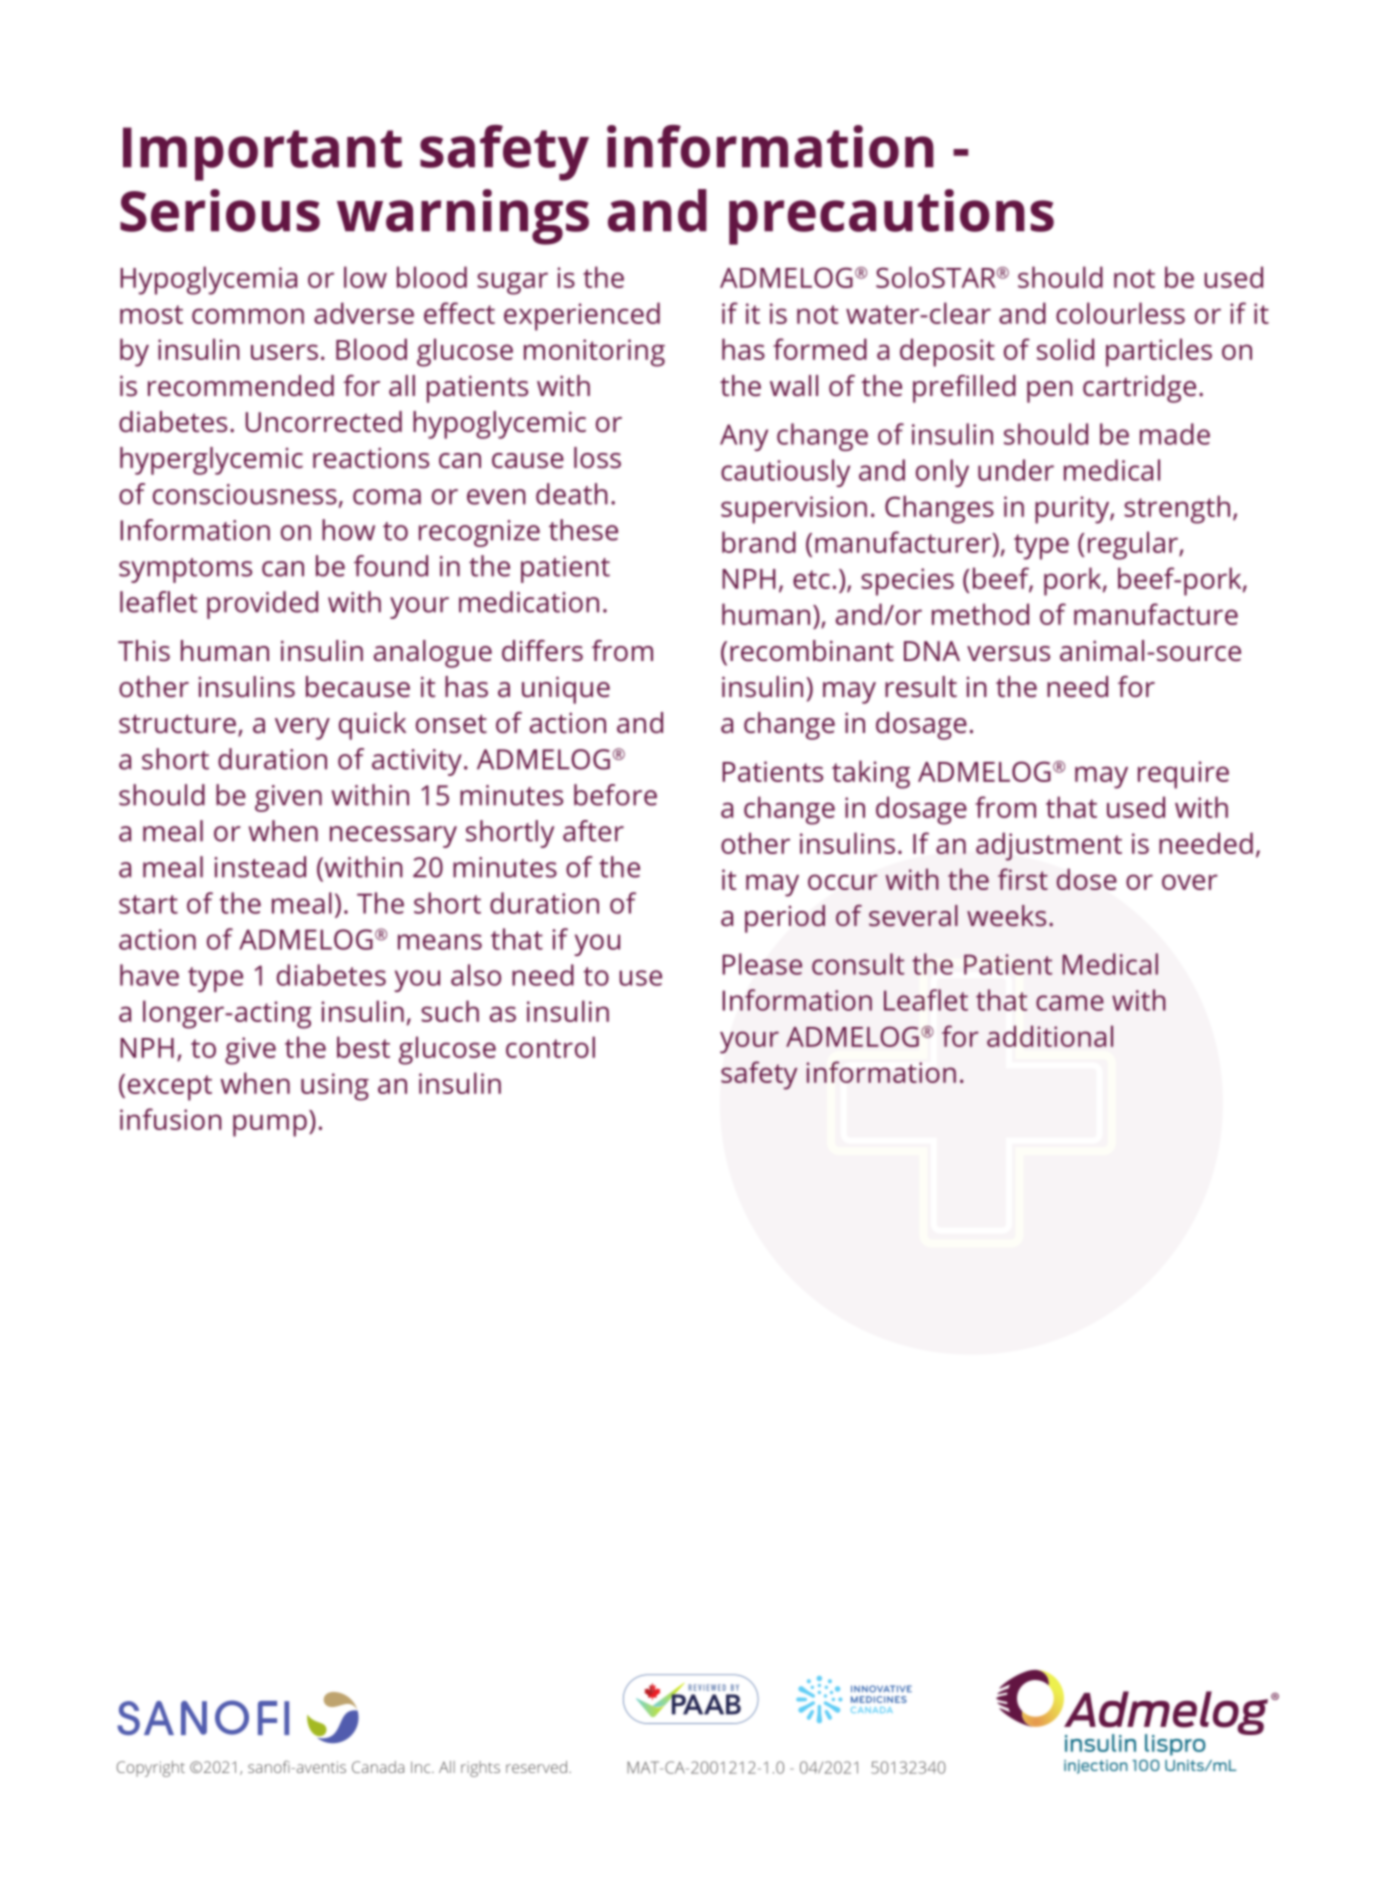 The width and height of the document is (1398, 1898). What do you see at coordinates (1120, 313) in the document?
I see `colourless` at bounding box center [1120, 313].
